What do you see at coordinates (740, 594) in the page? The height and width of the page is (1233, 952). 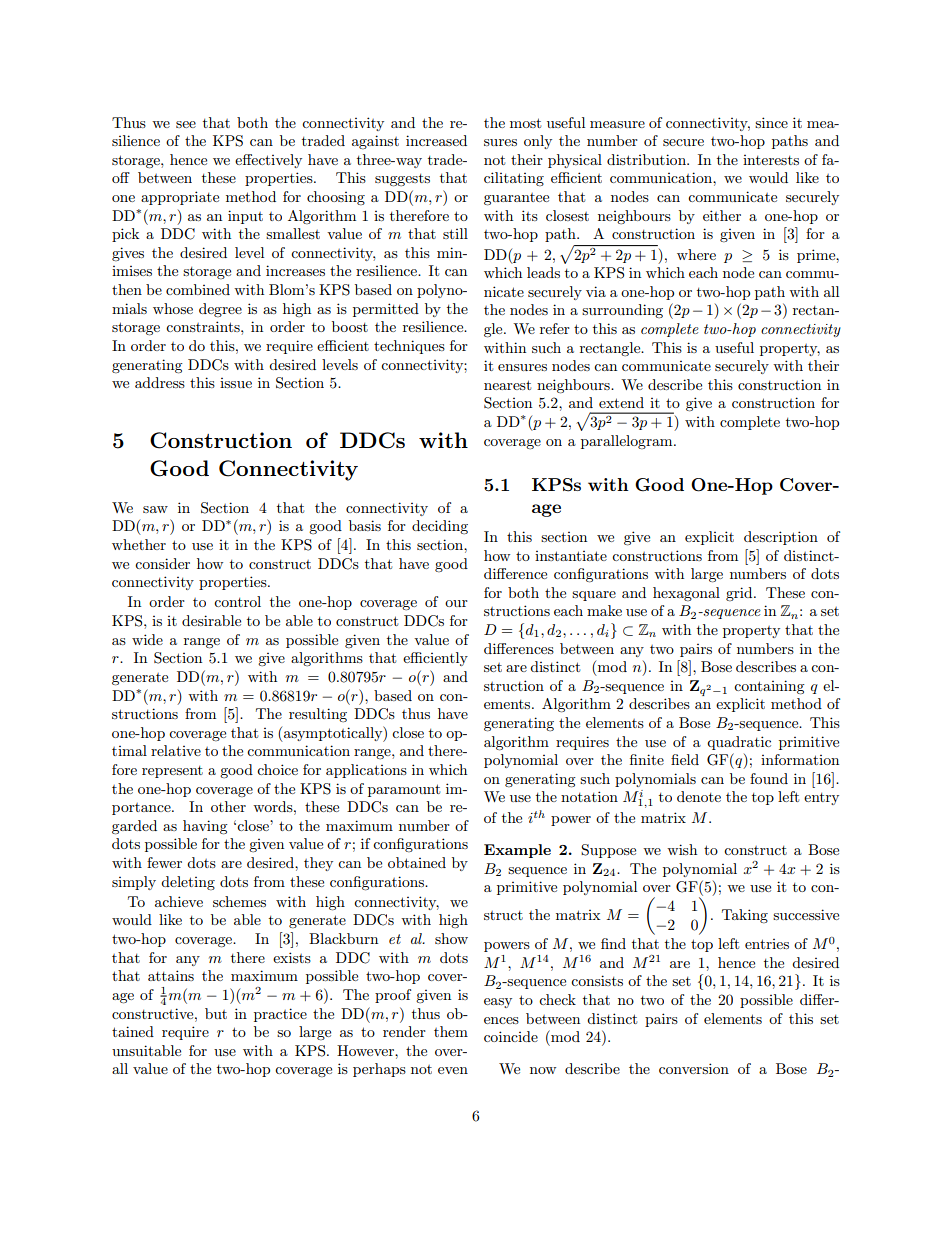 I see `grid` at bounding box center [740, 594].
